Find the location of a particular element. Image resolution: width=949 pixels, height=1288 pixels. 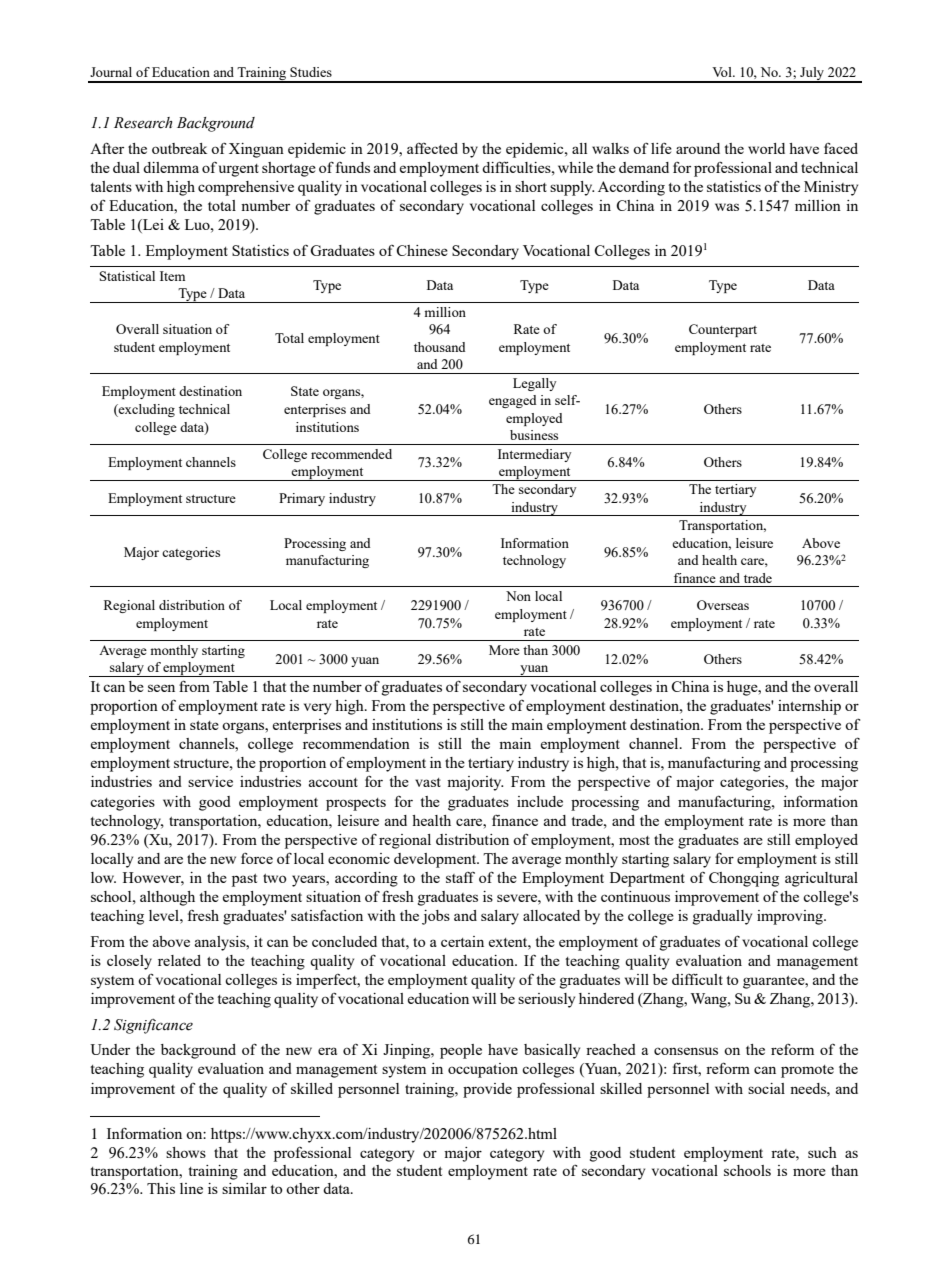

affected is located at coordinates (432, 148).
